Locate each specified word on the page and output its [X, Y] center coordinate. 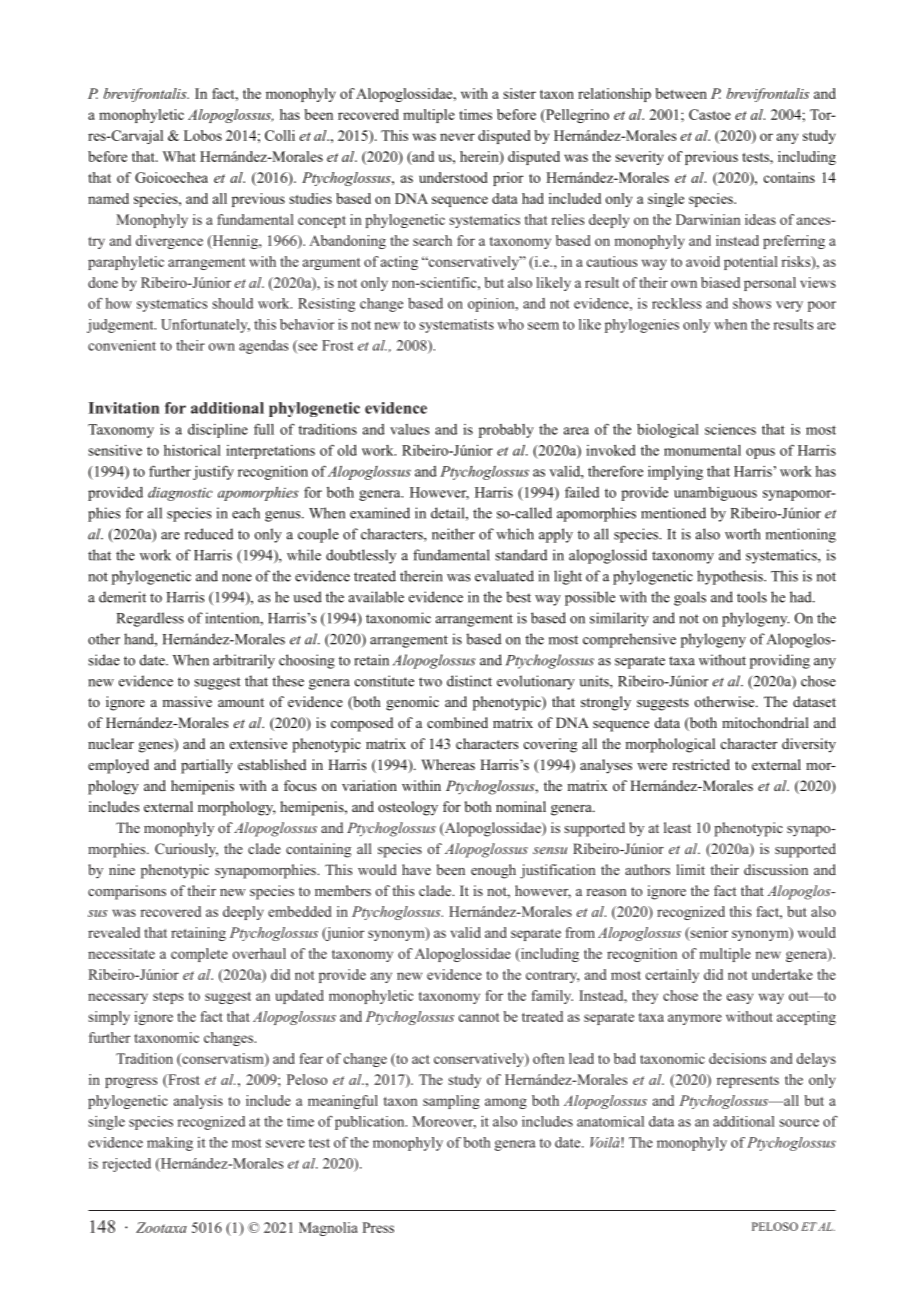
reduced [209, 534]
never [457, 137]
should [232, 303]
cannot [479, 1017]
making [170, 1144]
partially [207, 766]
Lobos [203, 135]
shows [752, 303]
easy [740, 998]
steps [168, 998]
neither [453, 534]
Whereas [448, 764]
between [681, 93]
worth [743, 534]
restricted [701, 764]
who [510, 324]
